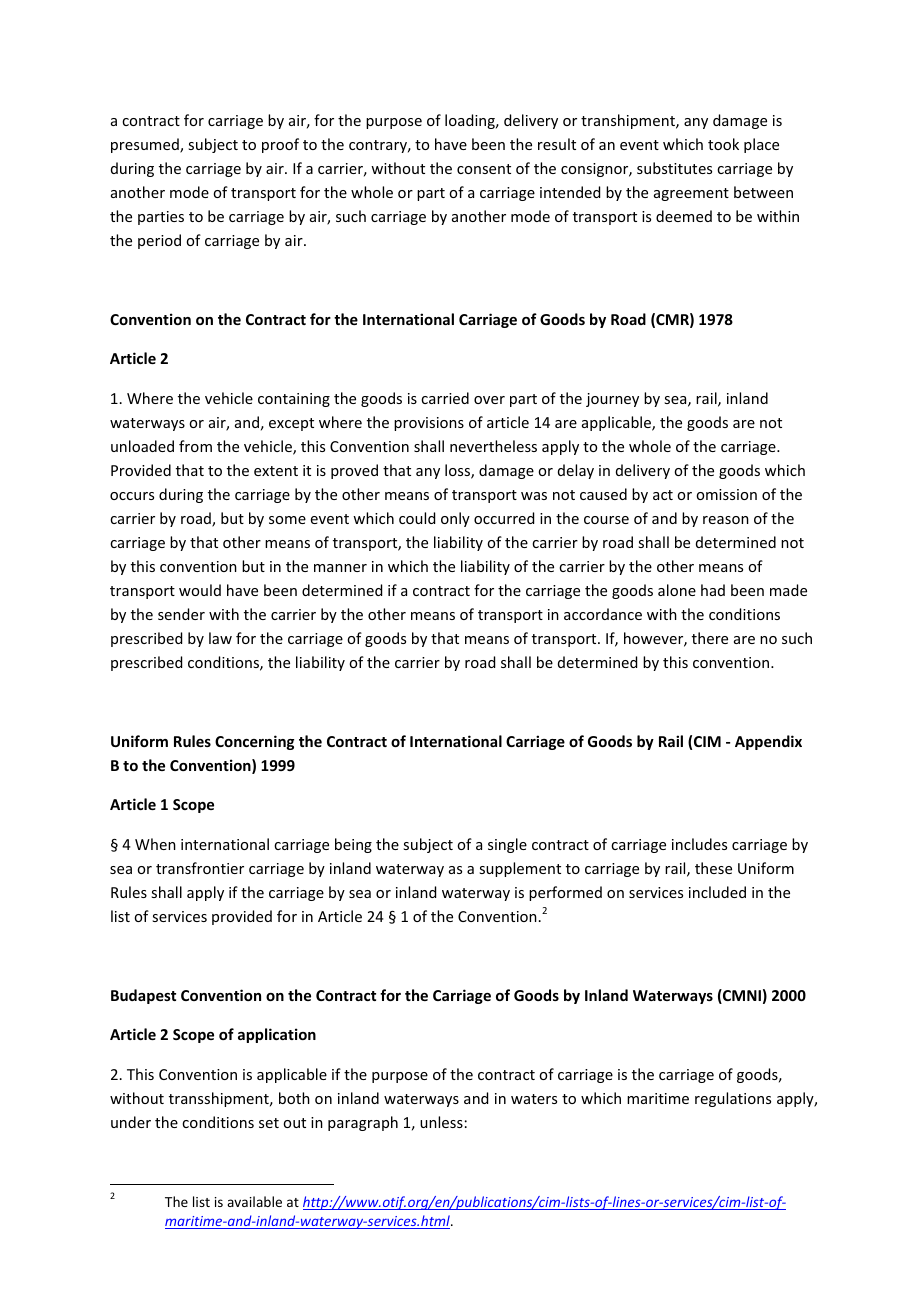  What do you see at coordinates (455, 519) in the page?
I see `only` at bounding box center [455, 519].
